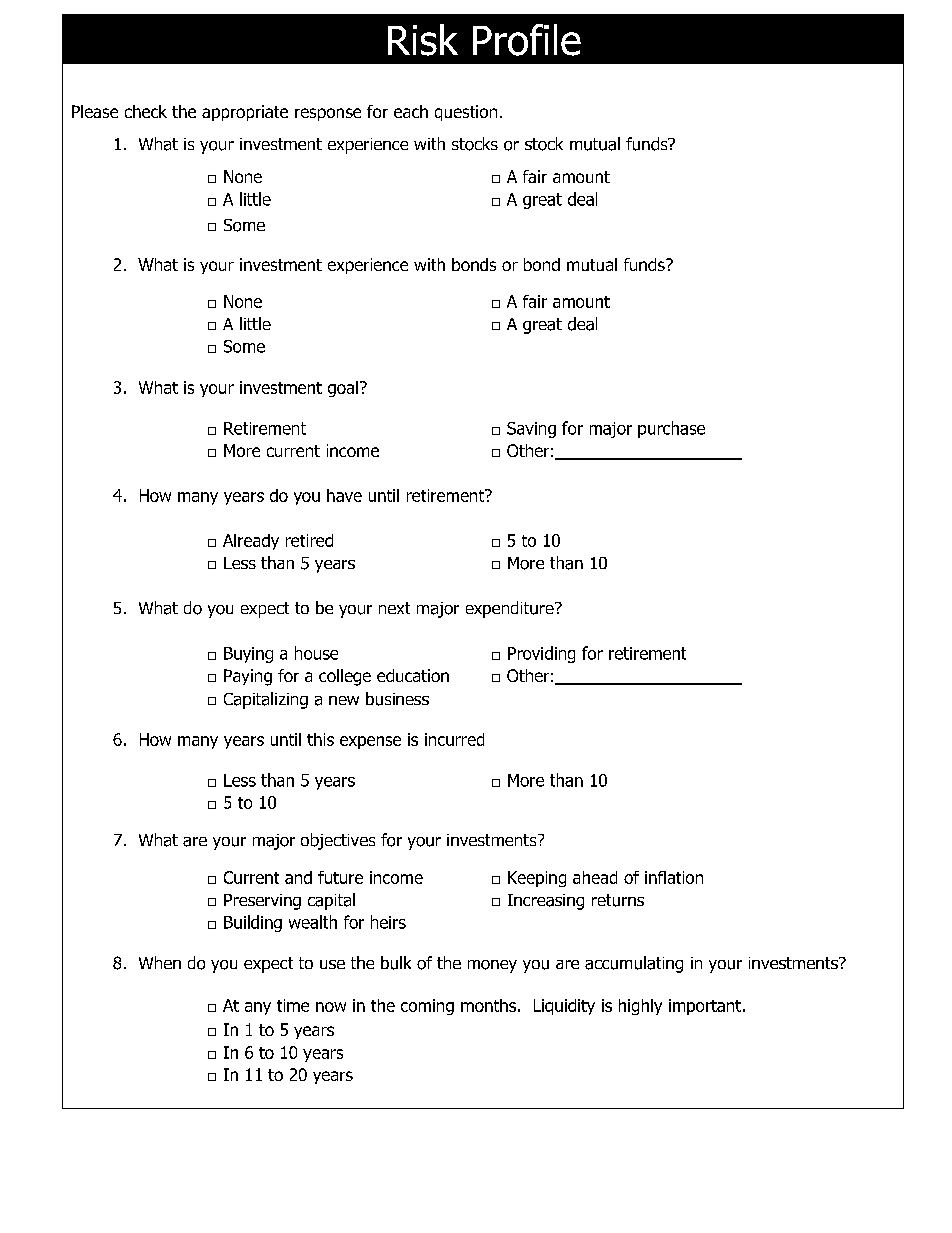  I want to click on When, so click(160, 962).
